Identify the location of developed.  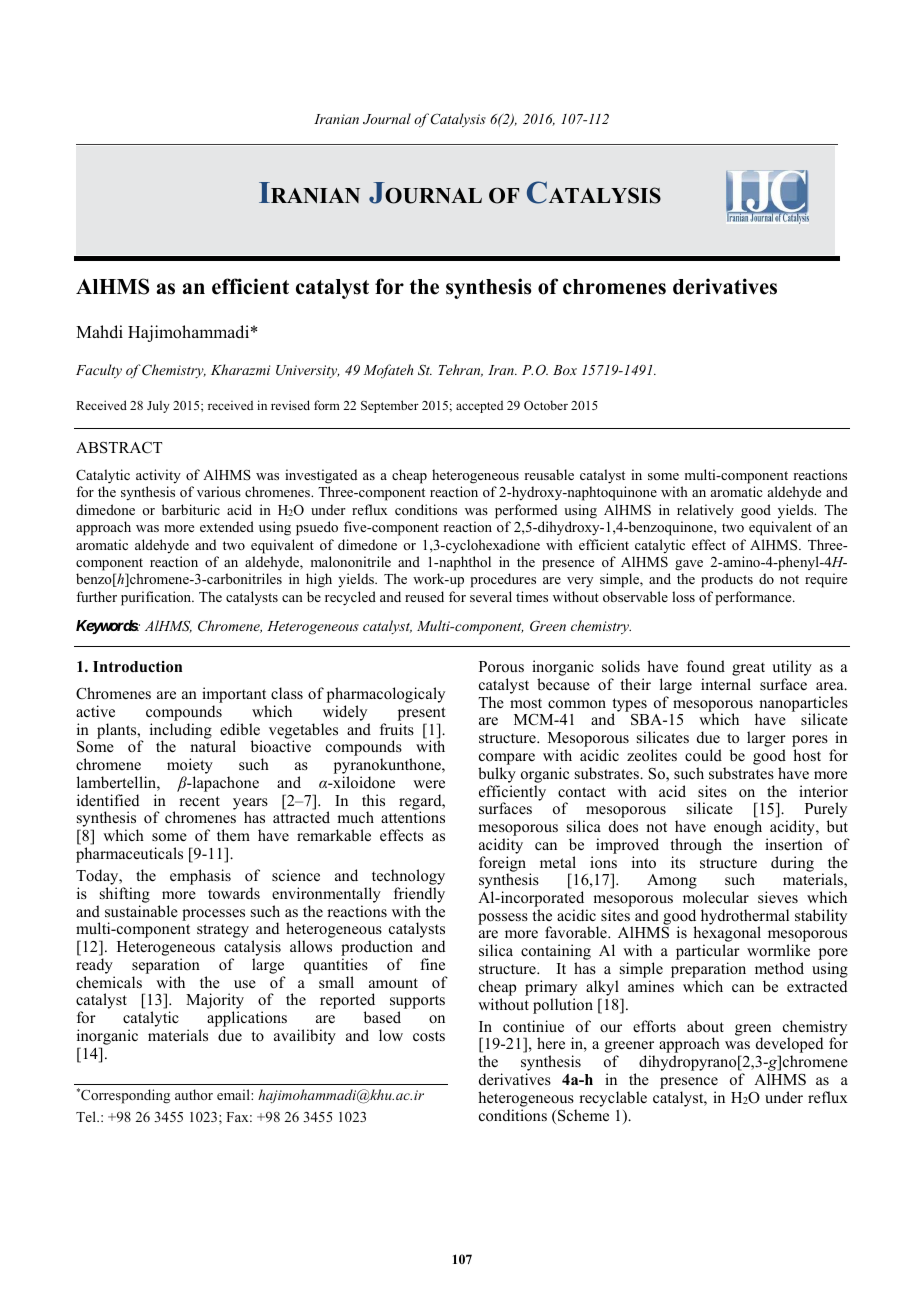
(790, 1046).
